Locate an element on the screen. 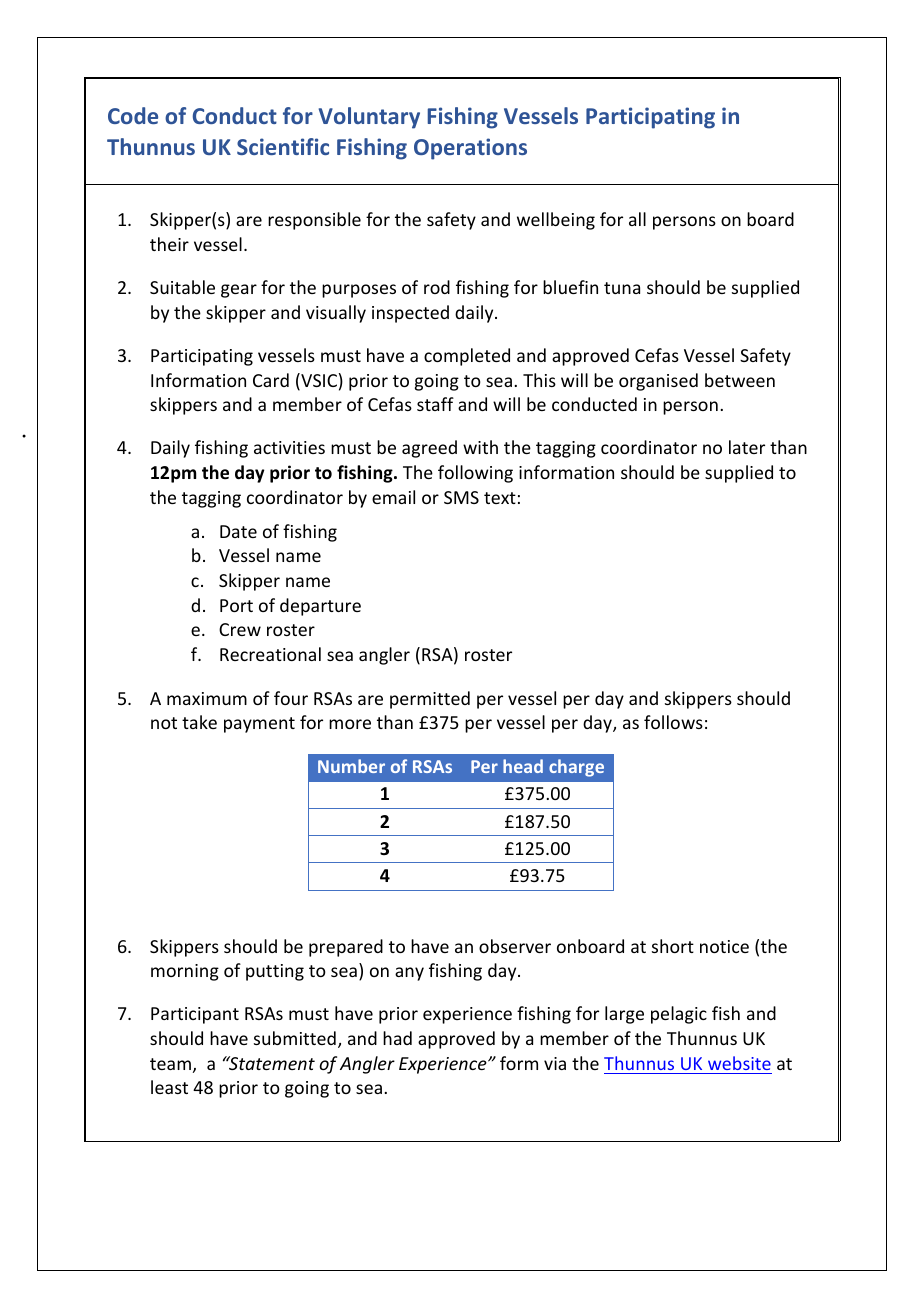 This screenshot has width=924, height=1308. team is located at coordinates (170, 1064).
